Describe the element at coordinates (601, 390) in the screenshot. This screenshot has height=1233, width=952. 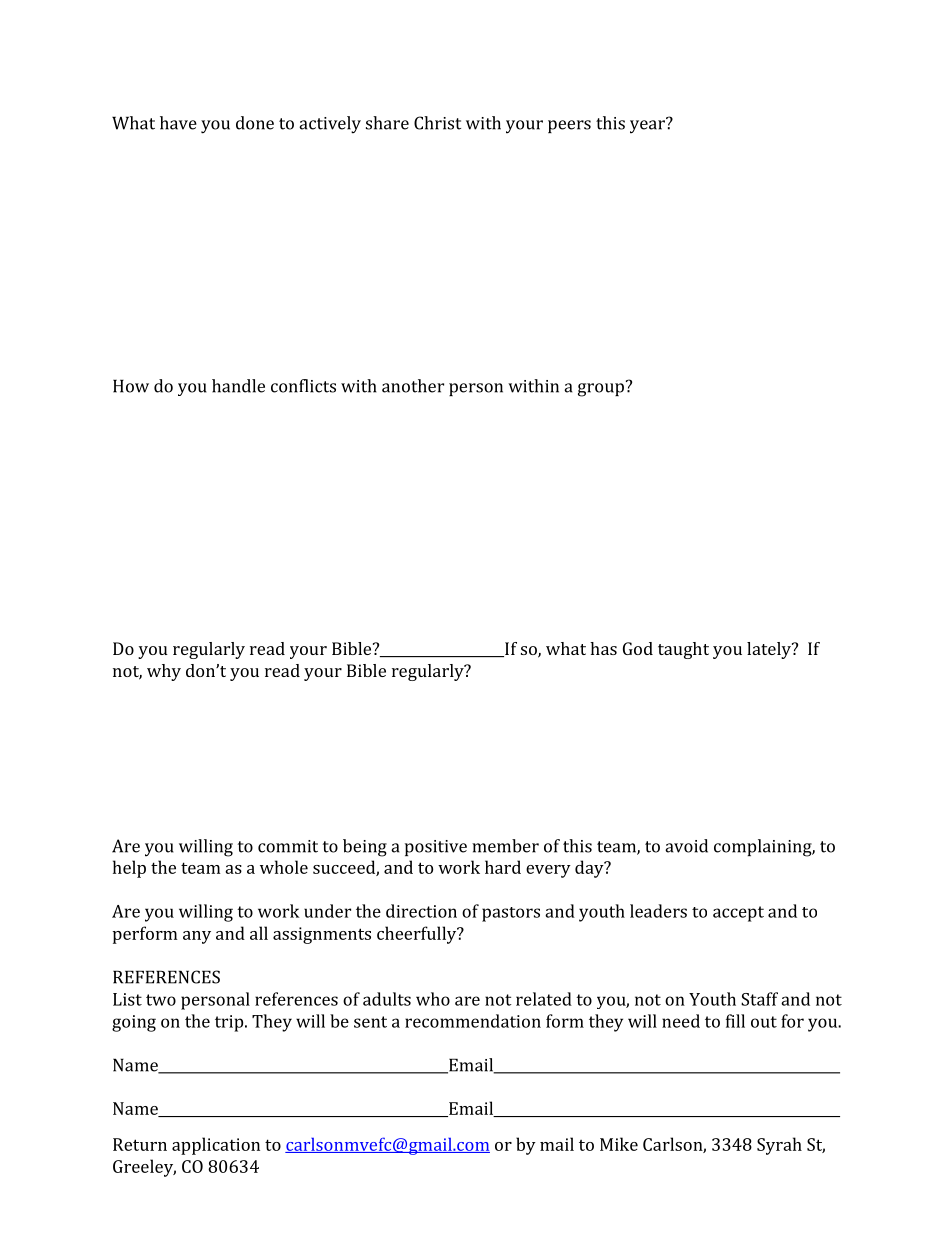
I see `group` at that location.
